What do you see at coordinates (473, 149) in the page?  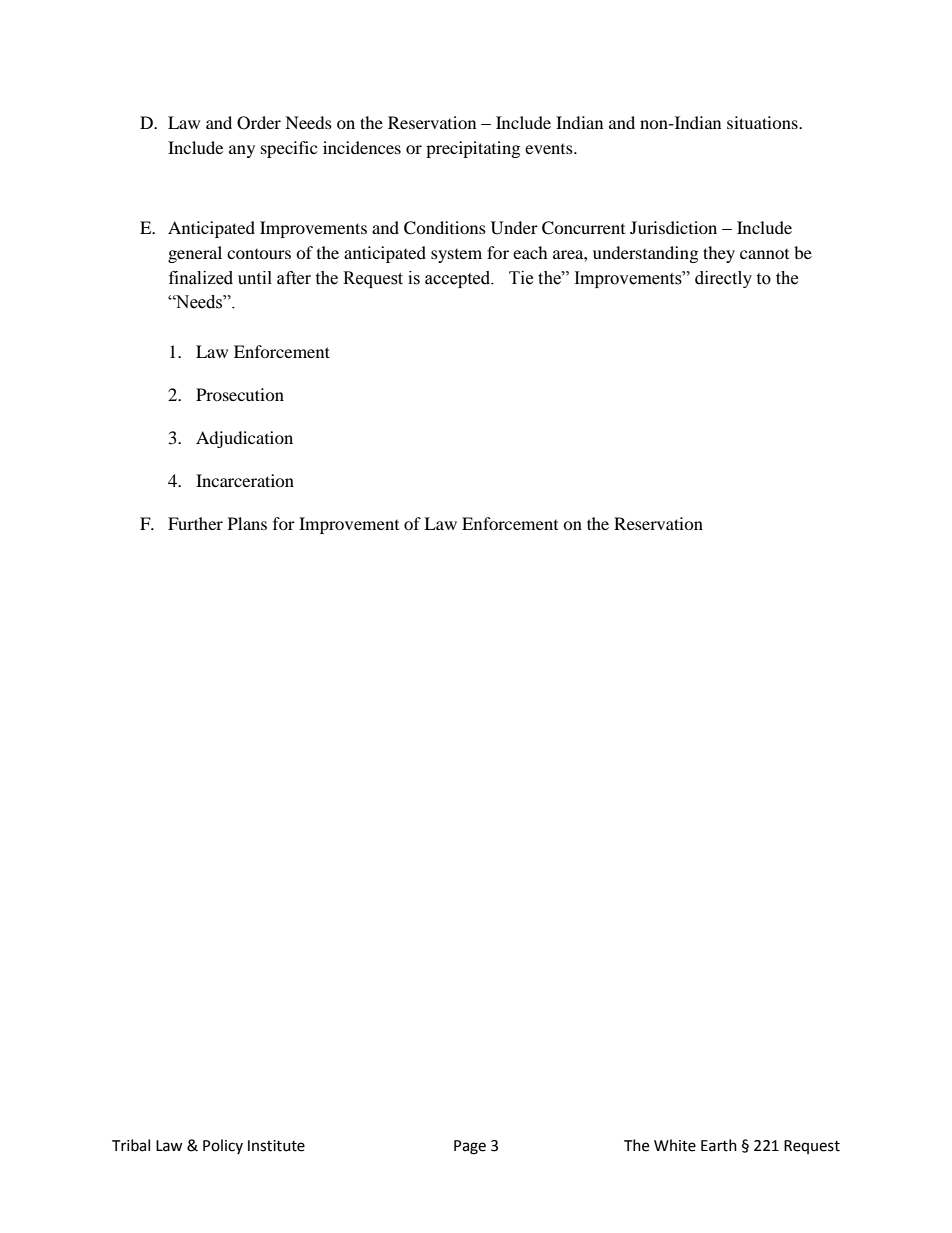 I see `precipitating` at bounding box center [473, 149].
